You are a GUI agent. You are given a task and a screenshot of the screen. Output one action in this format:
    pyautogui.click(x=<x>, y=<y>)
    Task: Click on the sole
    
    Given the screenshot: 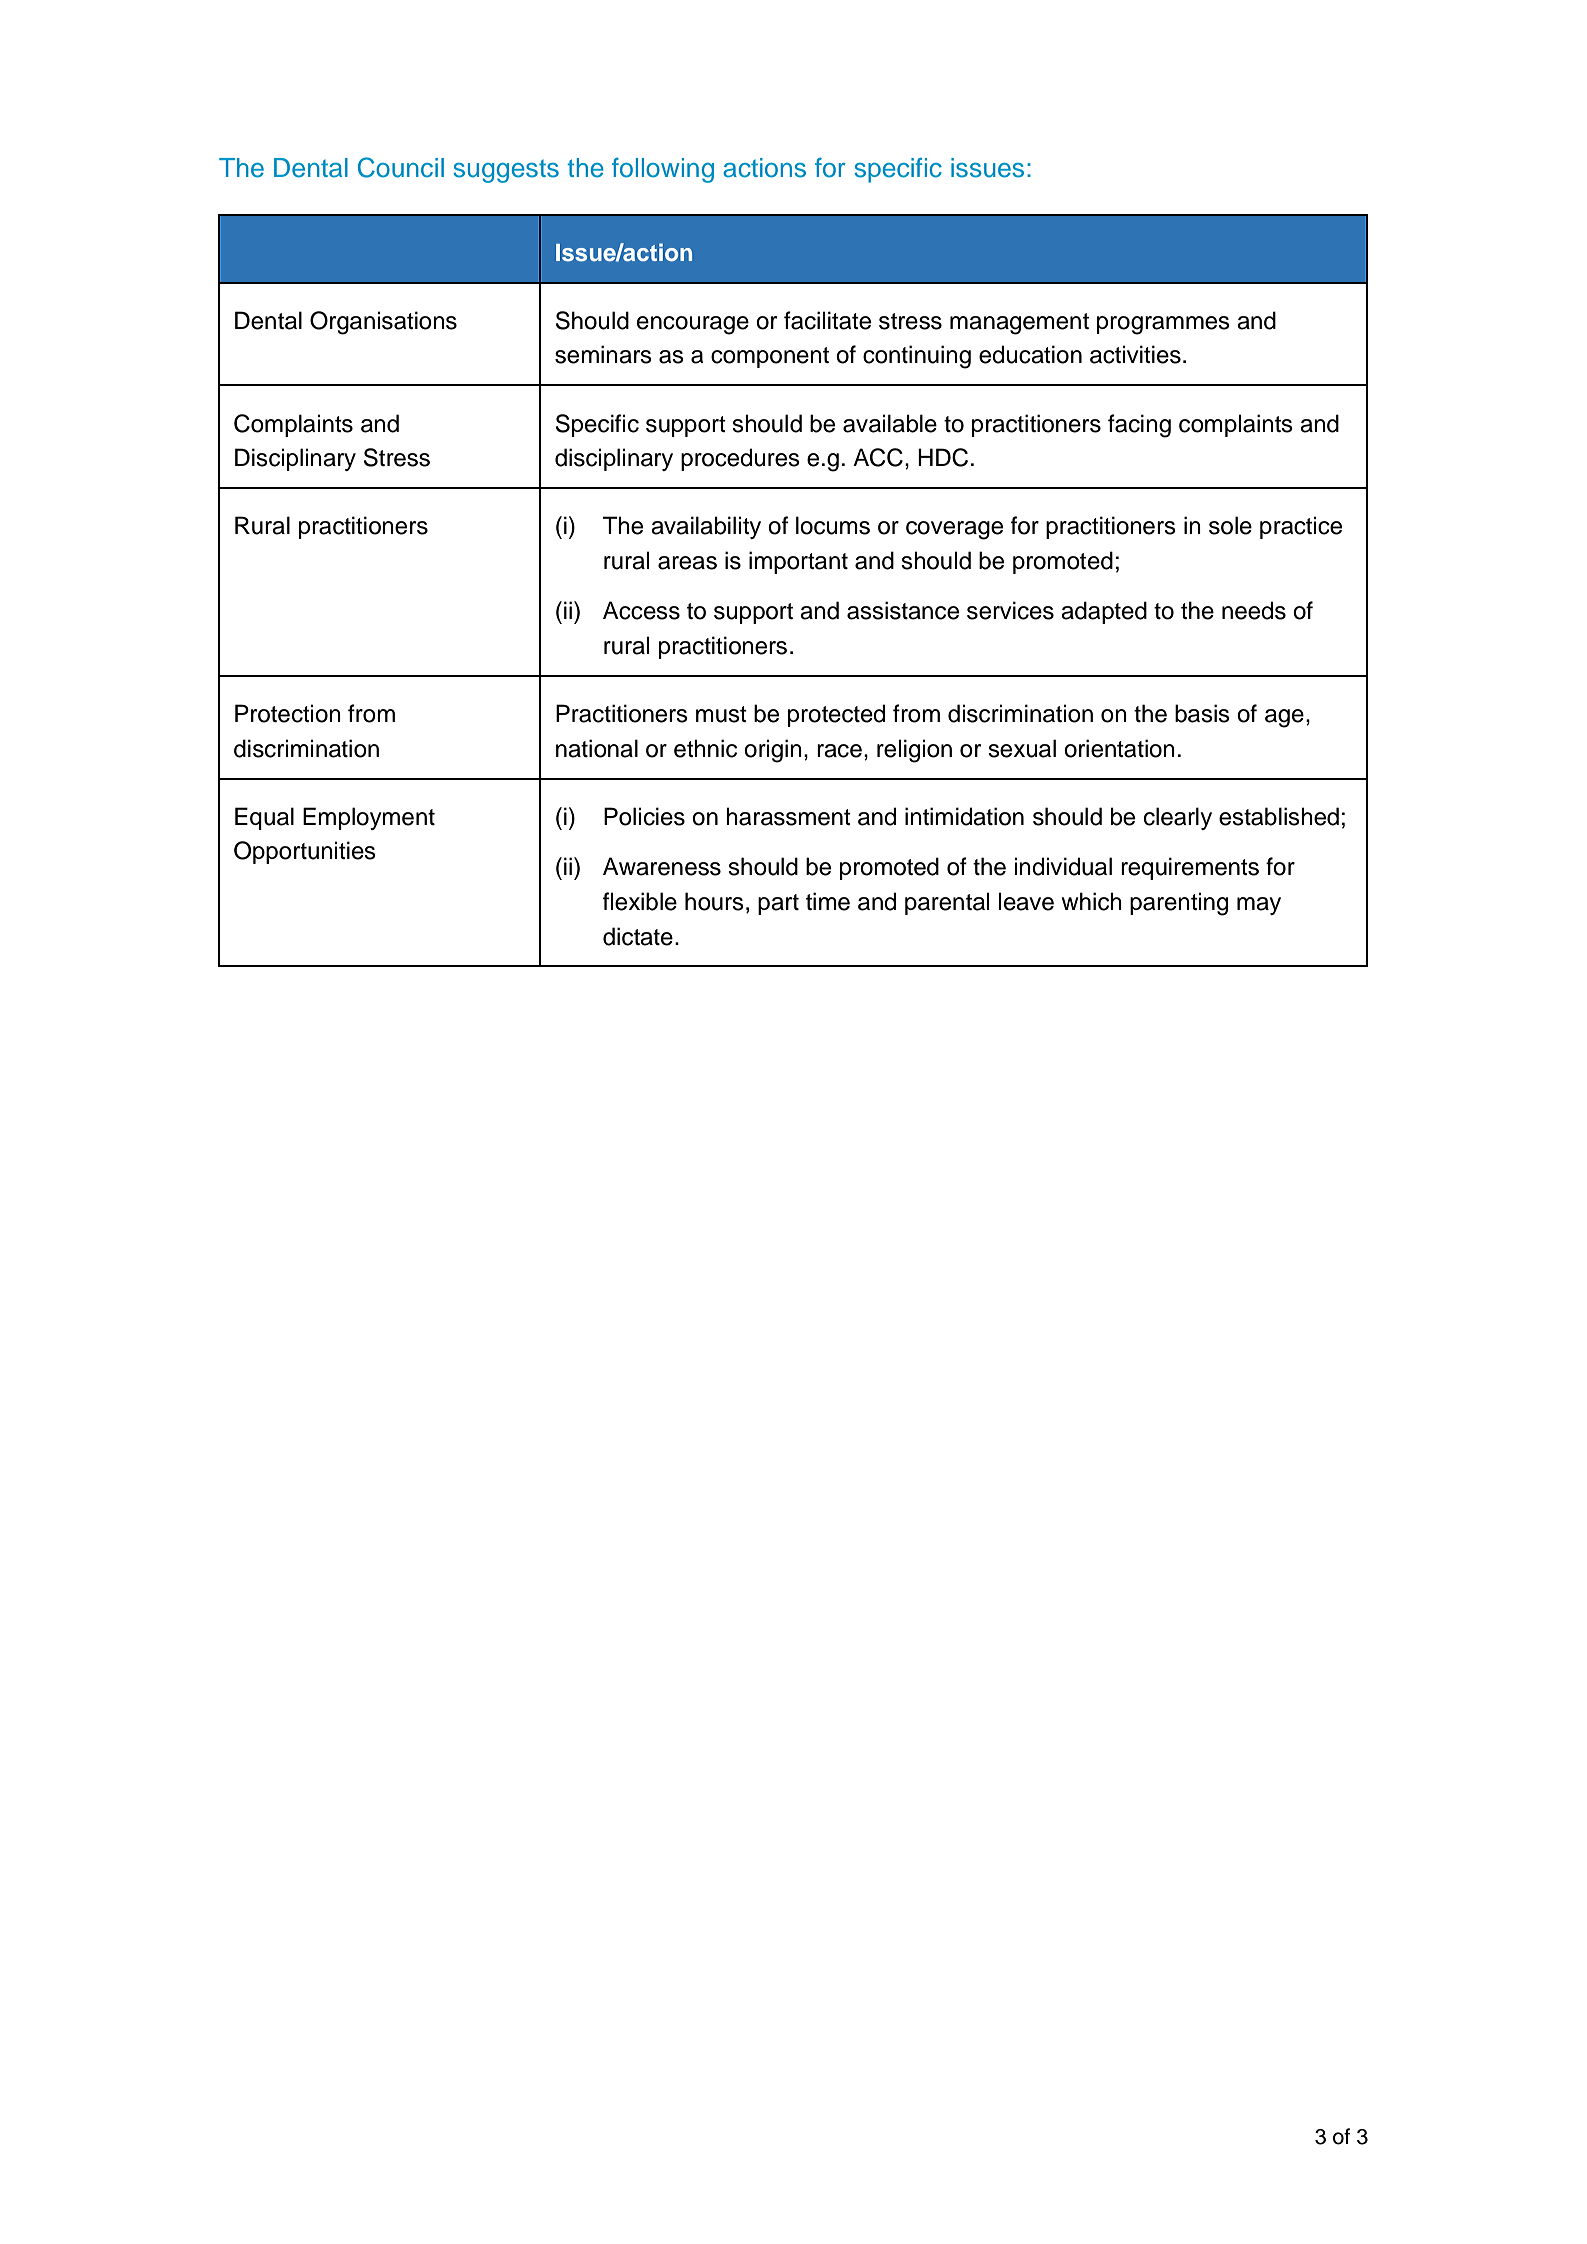 What is the action you would take?
    pyautogui.click(x=1230, y=525)
